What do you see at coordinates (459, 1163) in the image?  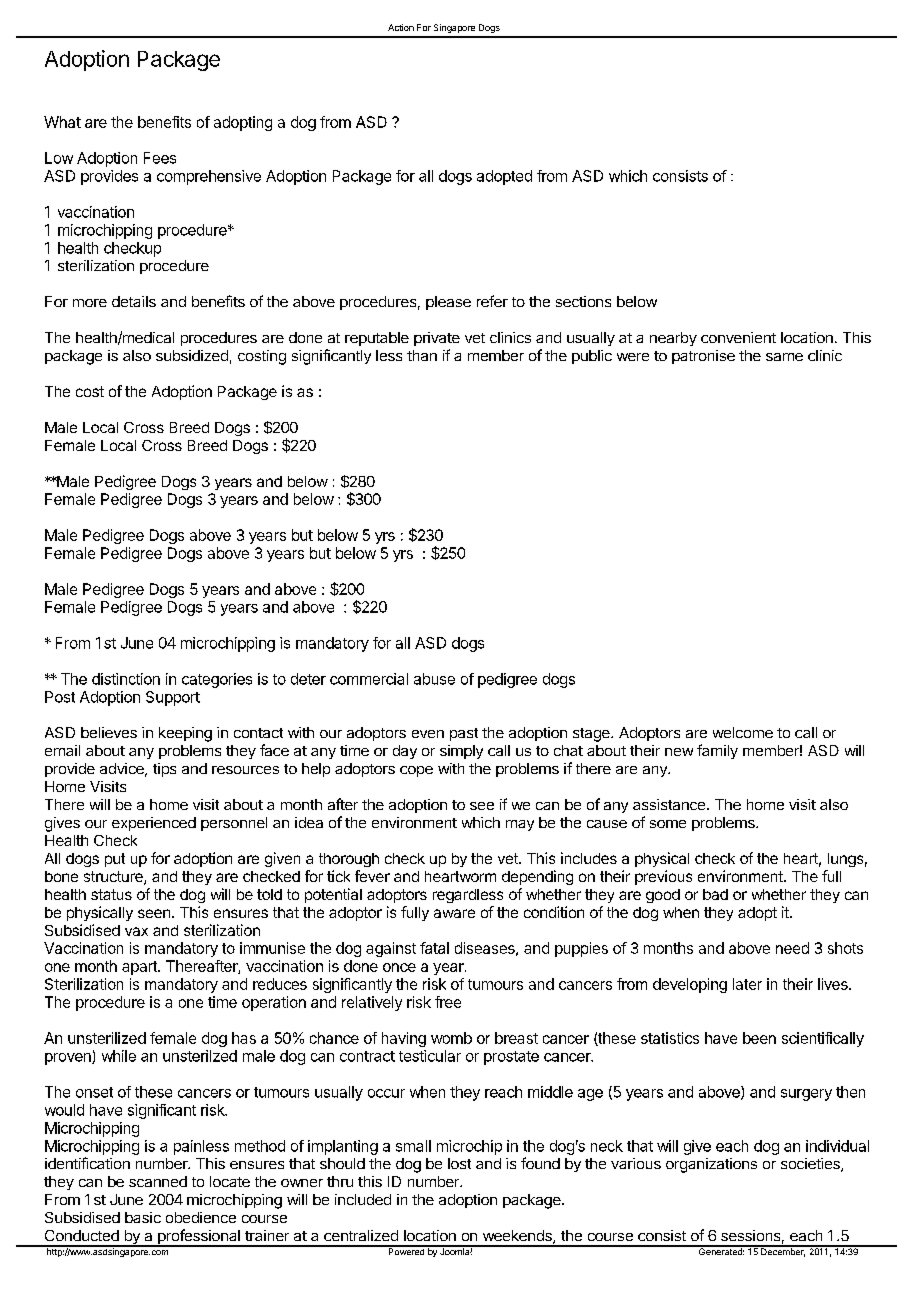 I see `lost` at bounding box center [459, 1163].
